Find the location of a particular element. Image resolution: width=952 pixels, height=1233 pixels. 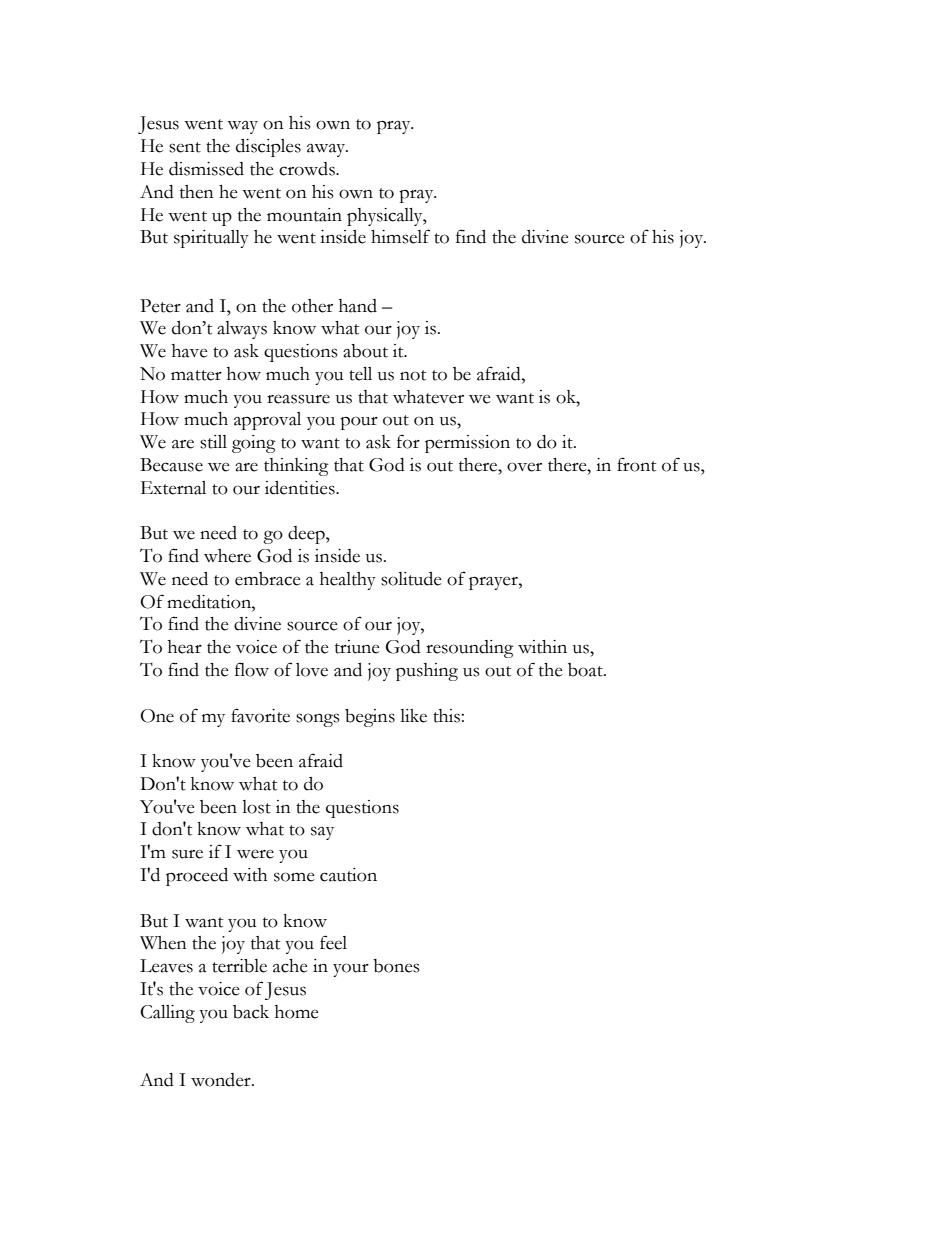

boat is located at coordinates (586, 670).
